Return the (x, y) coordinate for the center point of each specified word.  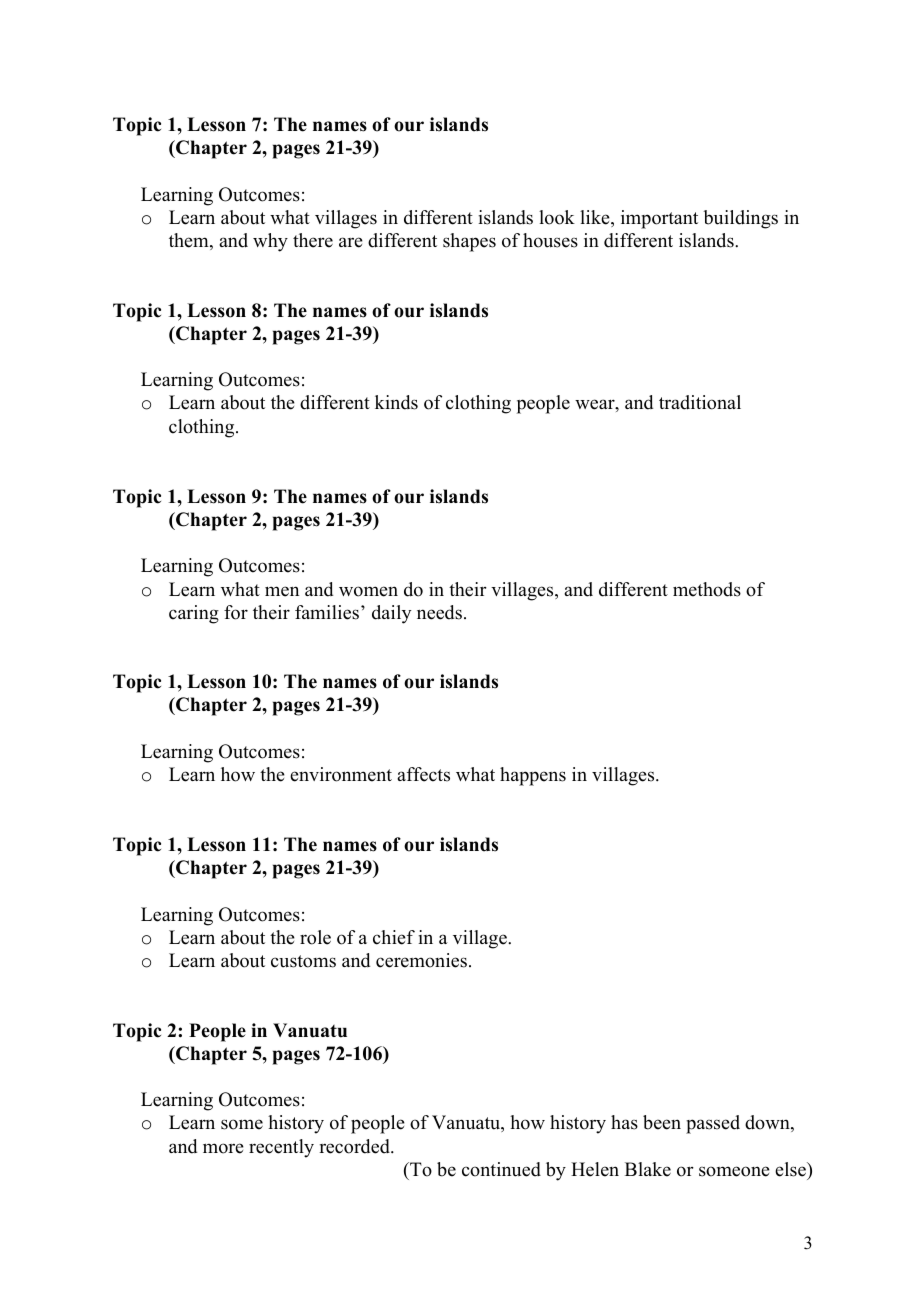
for (236, 612)
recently (281, 1148)
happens (533, 776)
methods (707, 589)
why (270, 242)
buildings (740, 219)
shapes (469, 242)
